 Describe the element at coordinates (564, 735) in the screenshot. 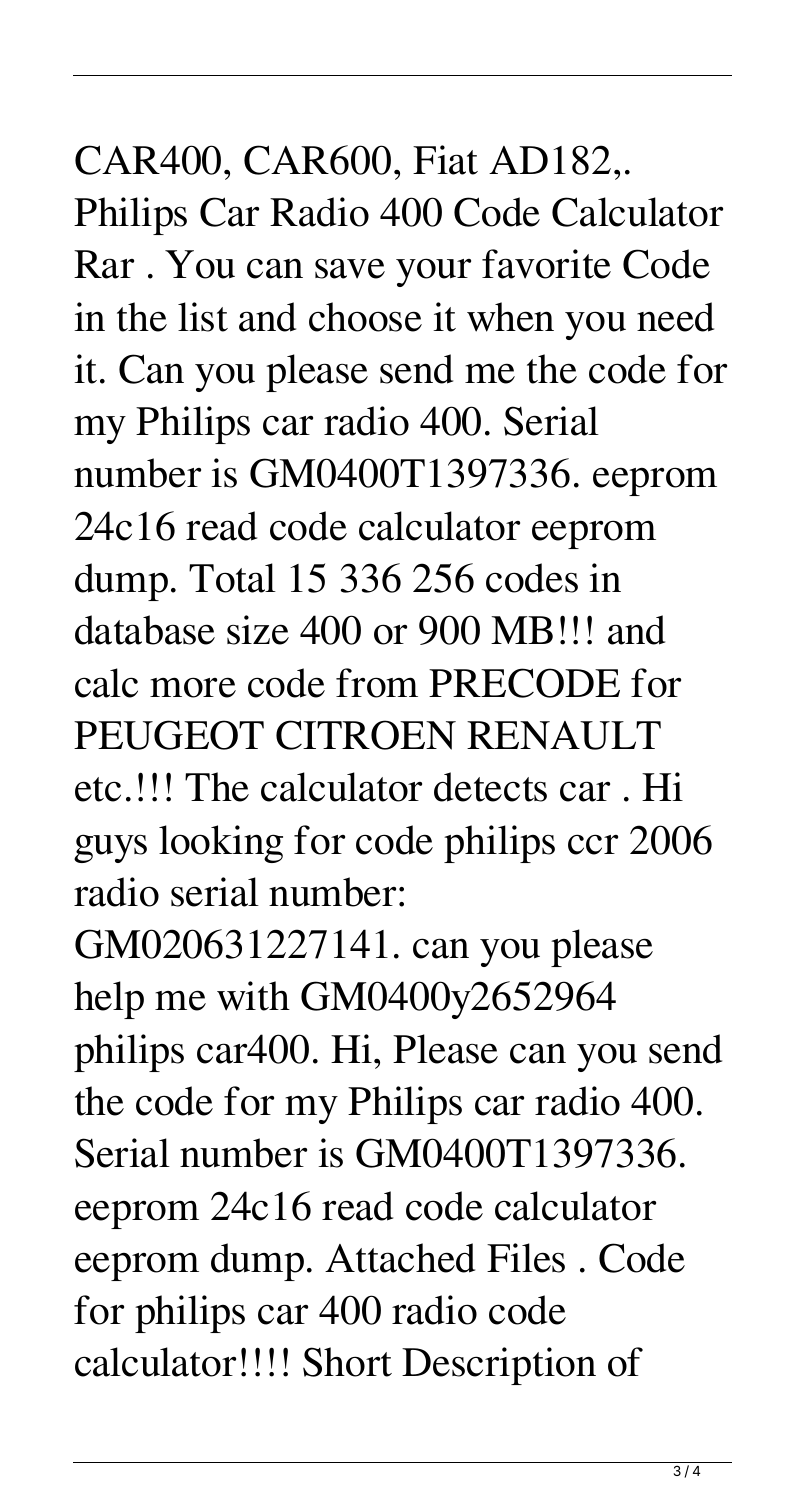

I see `RENAULT` at that location.
